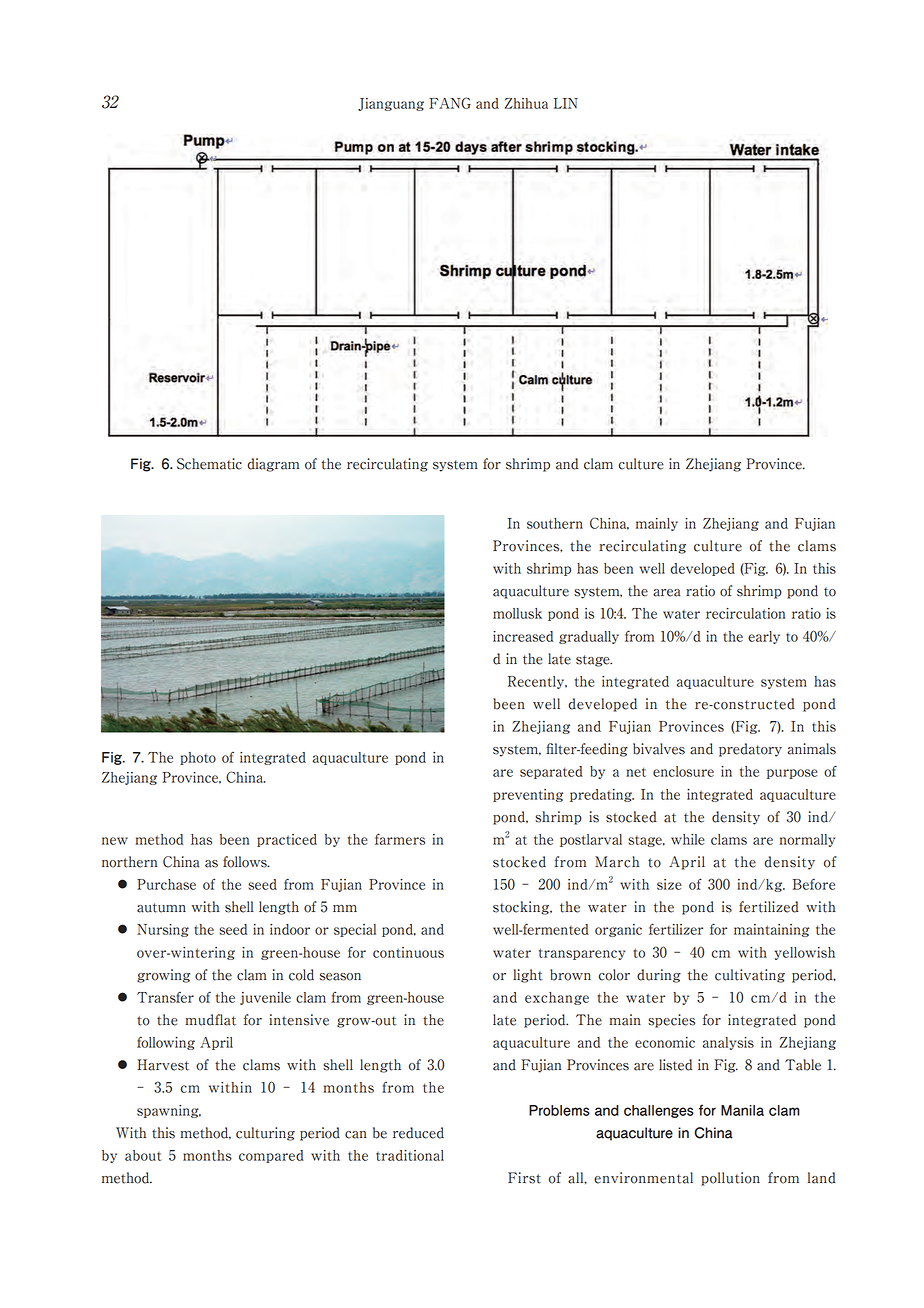 The image size is (924, 1308). I want to click on Purchase, so click(166, 884).
